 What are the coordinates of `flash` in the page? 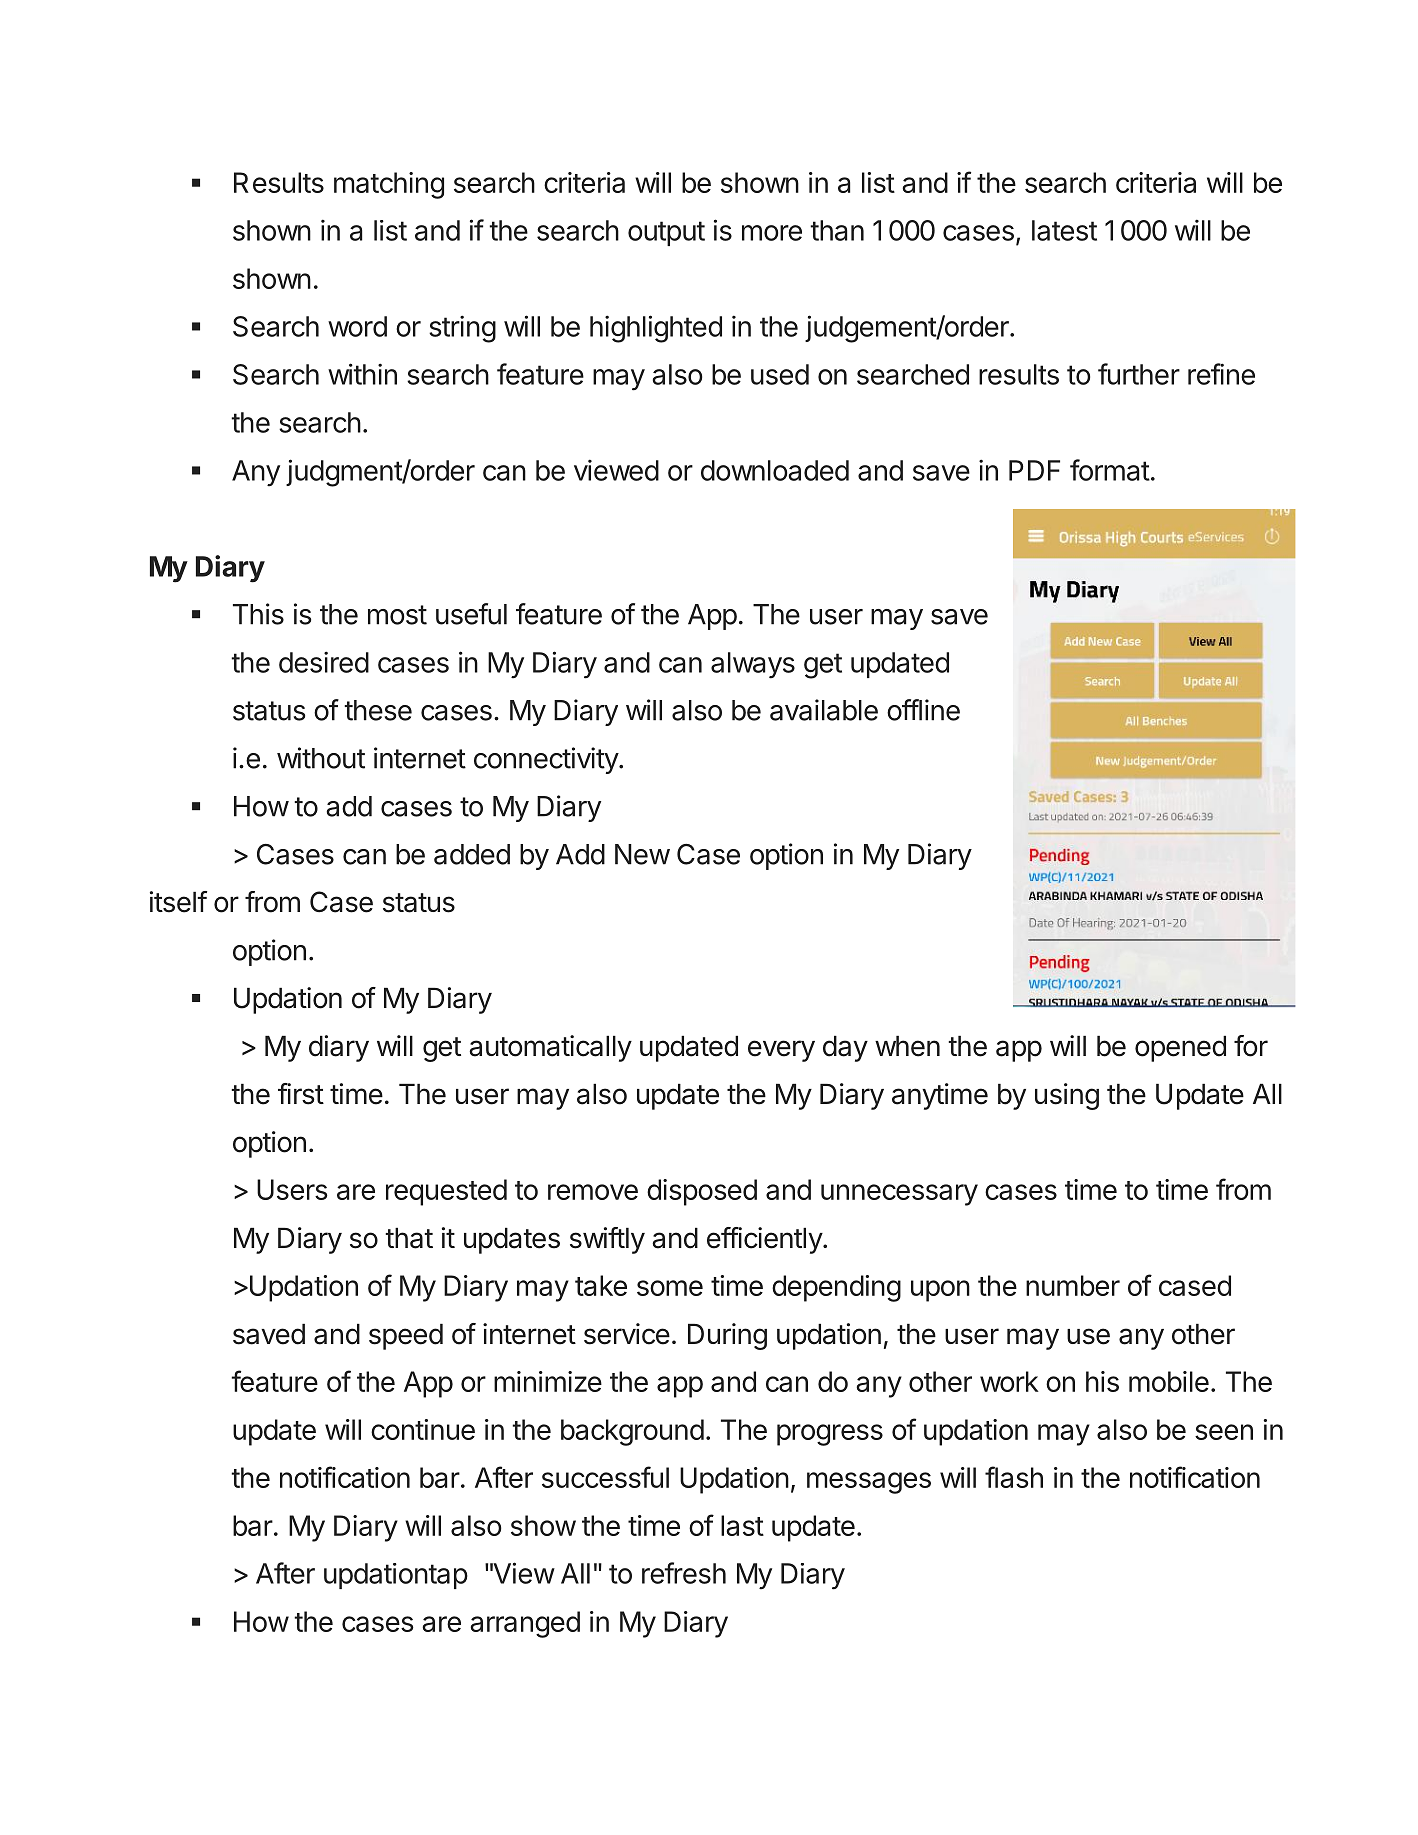 It's located at (1014, 1477).
